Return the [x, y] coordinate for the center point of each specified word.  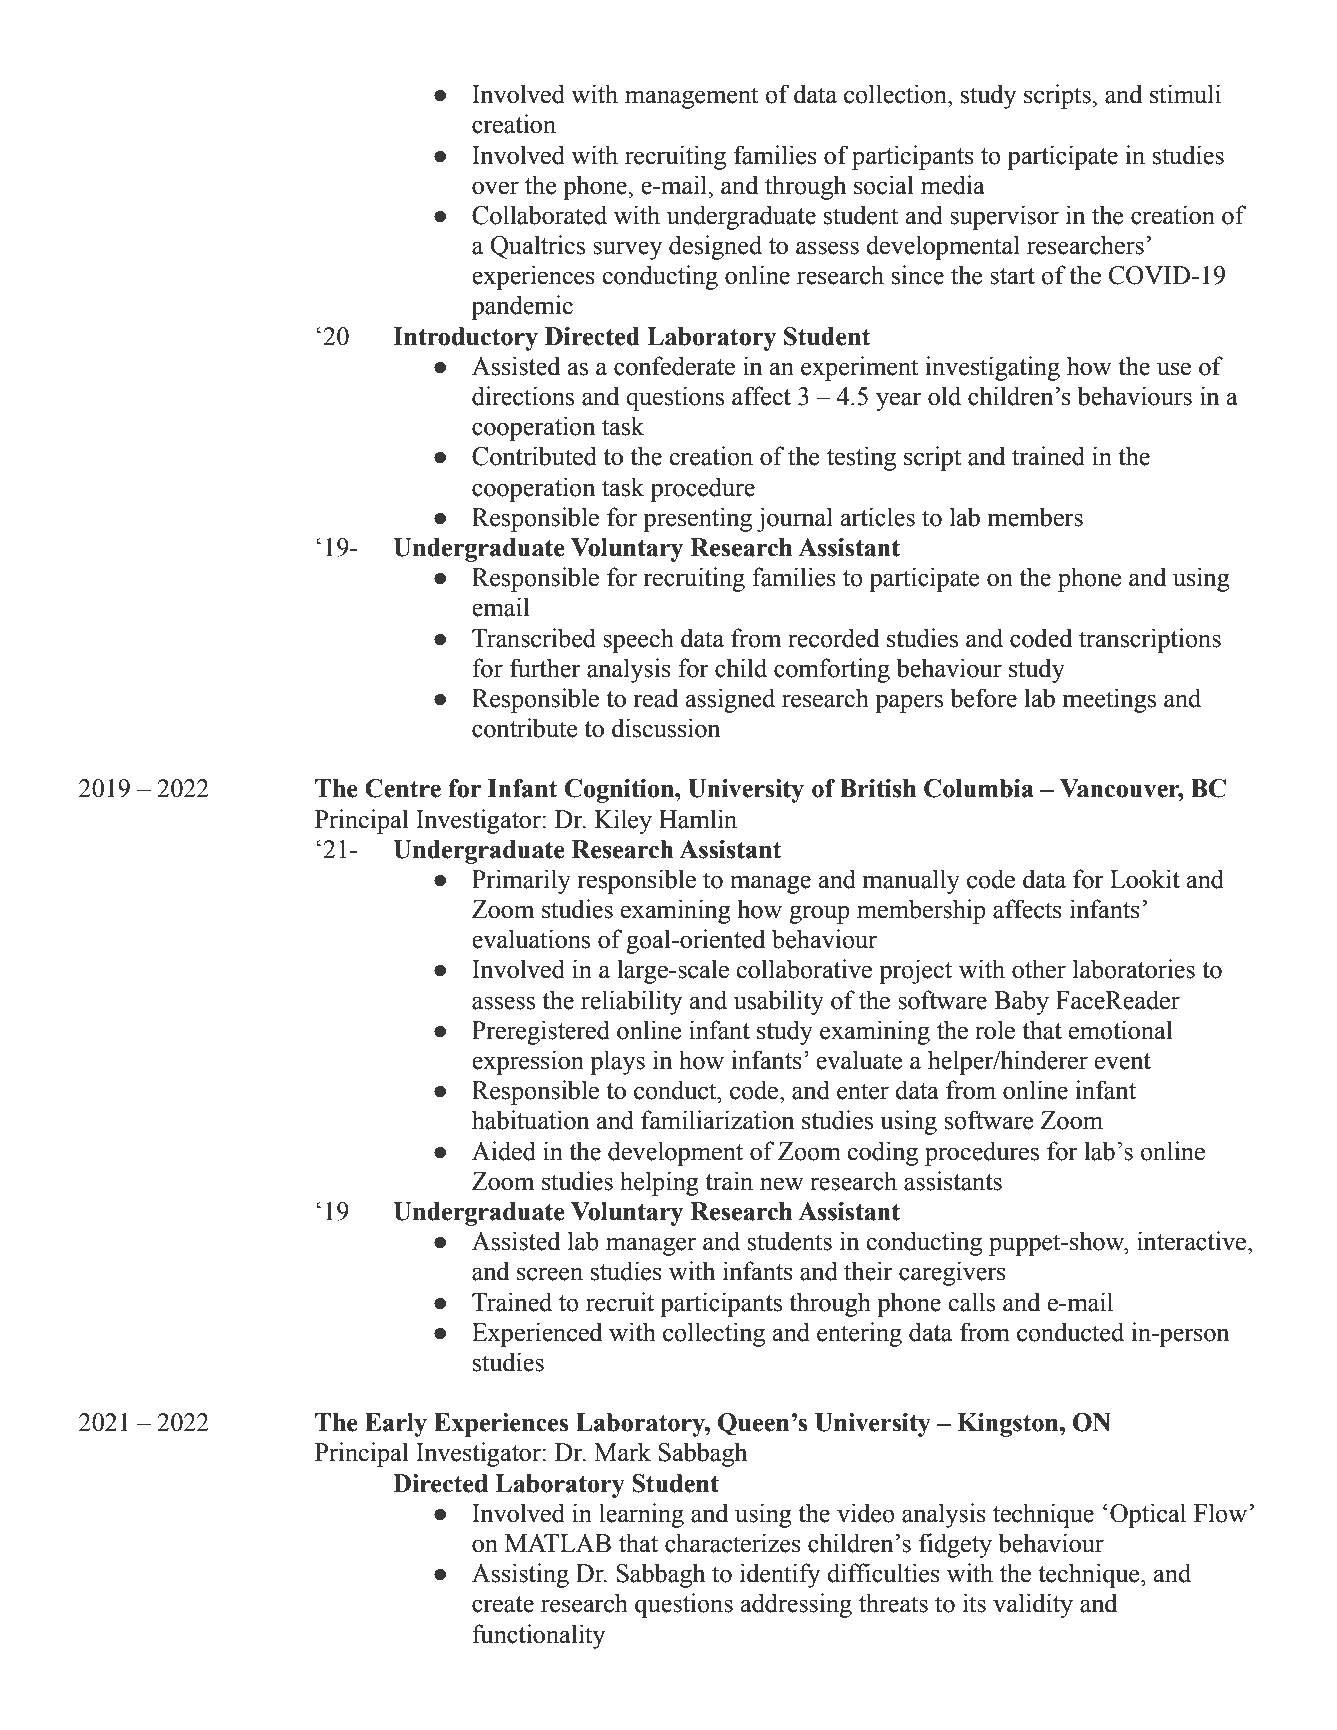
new [782, 1184]
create [503, 1604]
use [1174, 369]
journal [795, 519]
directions [523, 396]
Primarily [521, 881]
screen [550, 1274]
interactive [1193, 1241]
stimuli [1185, 94]
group [819, 914]
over [495, 188]
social [884, 185]
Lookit [1145, 879]
